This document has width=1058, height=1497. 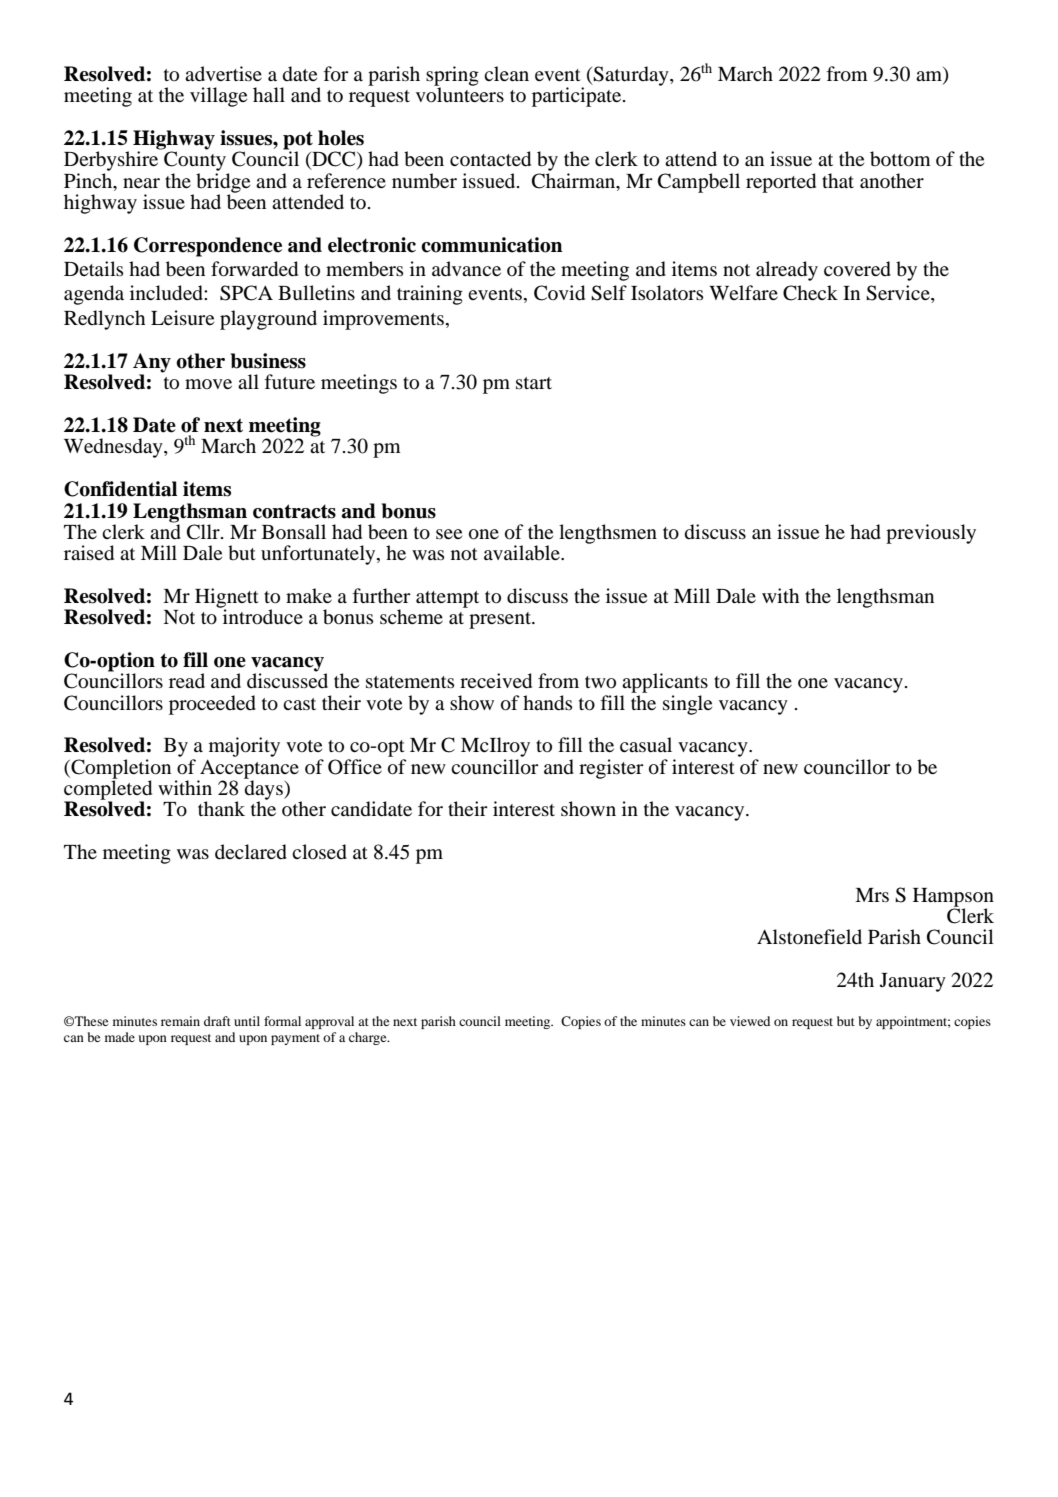 I want to click on start, so click(x=534, y=383).
